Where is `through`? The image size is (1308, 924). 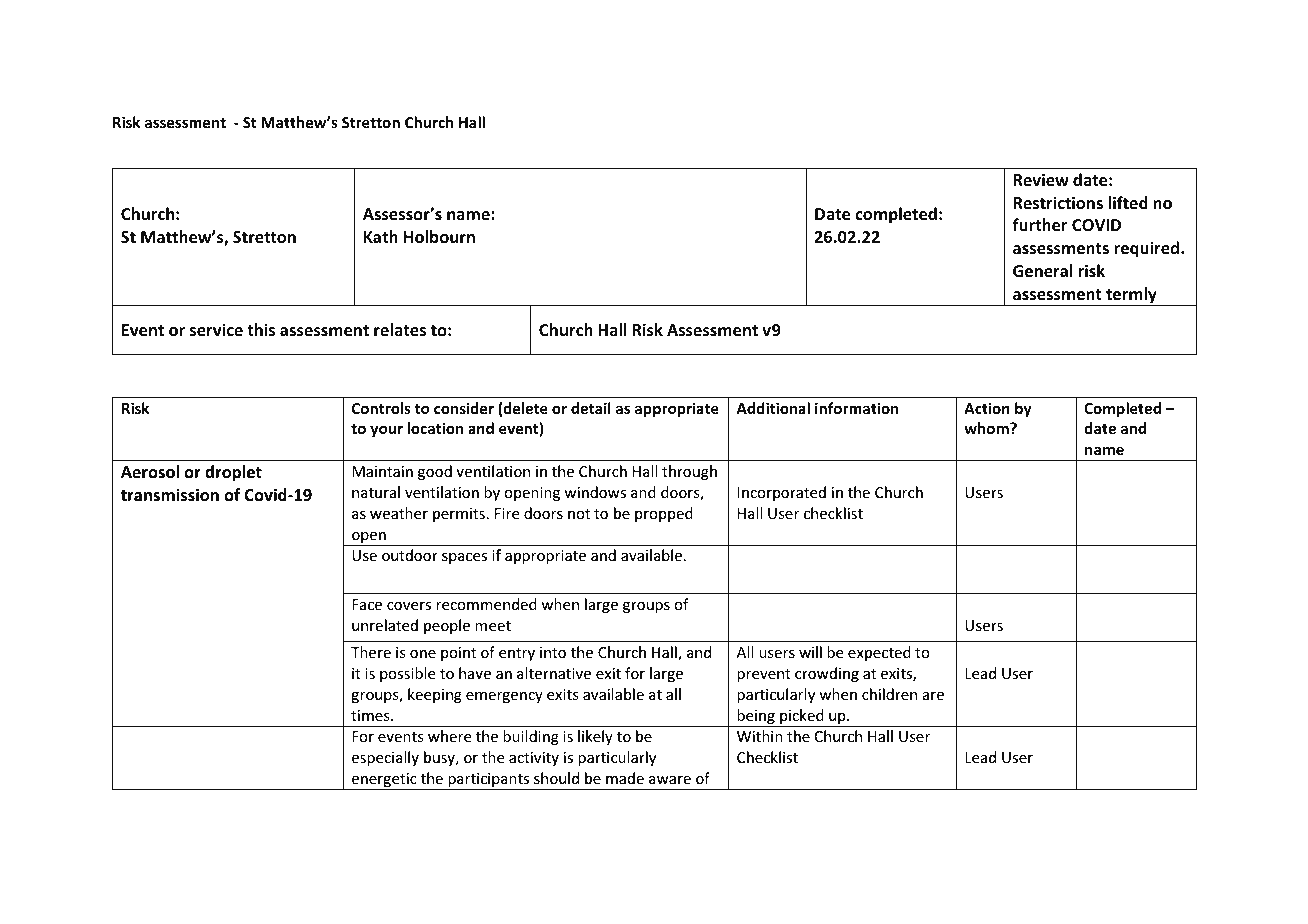
through is located at coordinates (689, 472).
